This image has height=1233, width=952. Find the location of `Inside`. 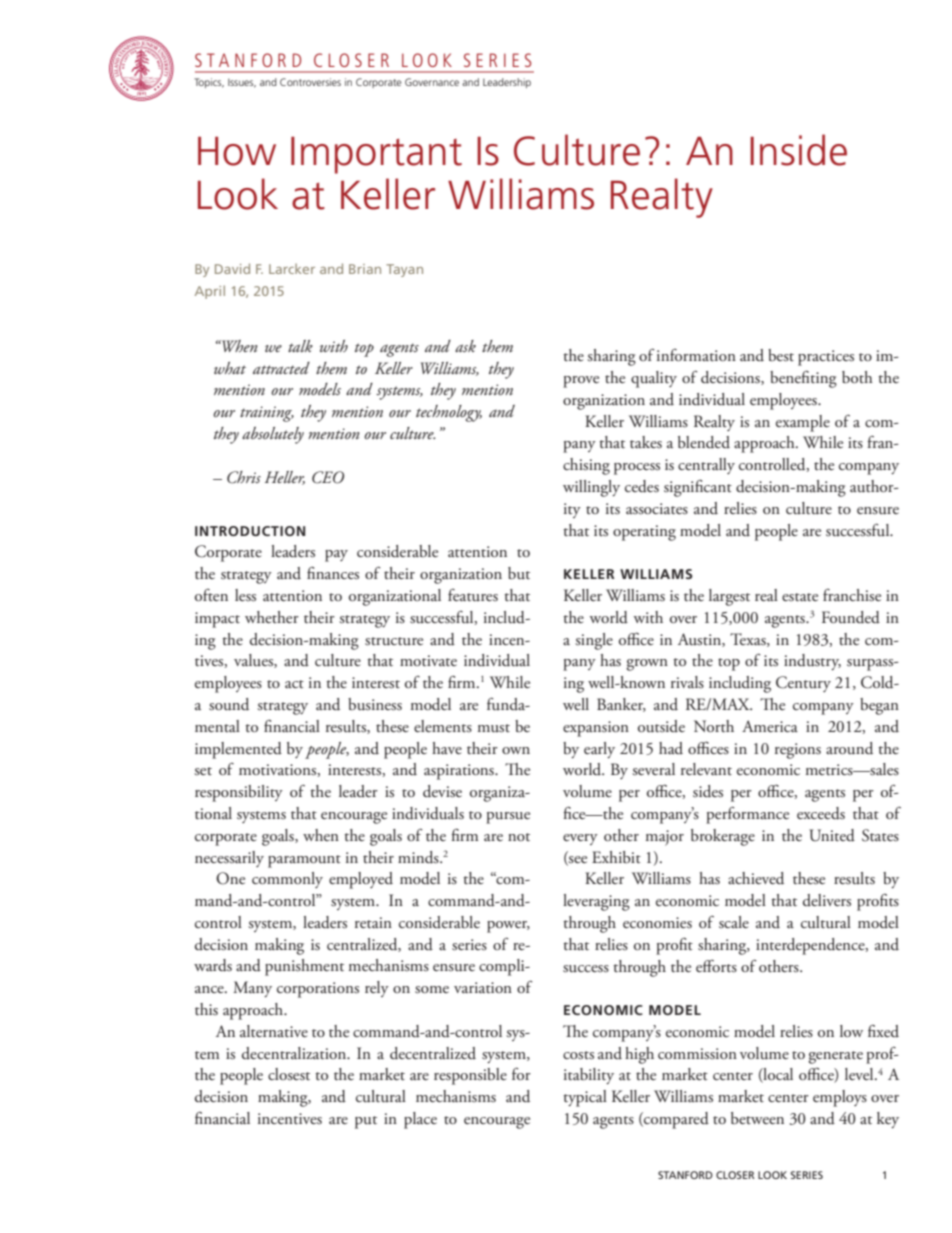

Inside is located at coordinates (798, 150).
